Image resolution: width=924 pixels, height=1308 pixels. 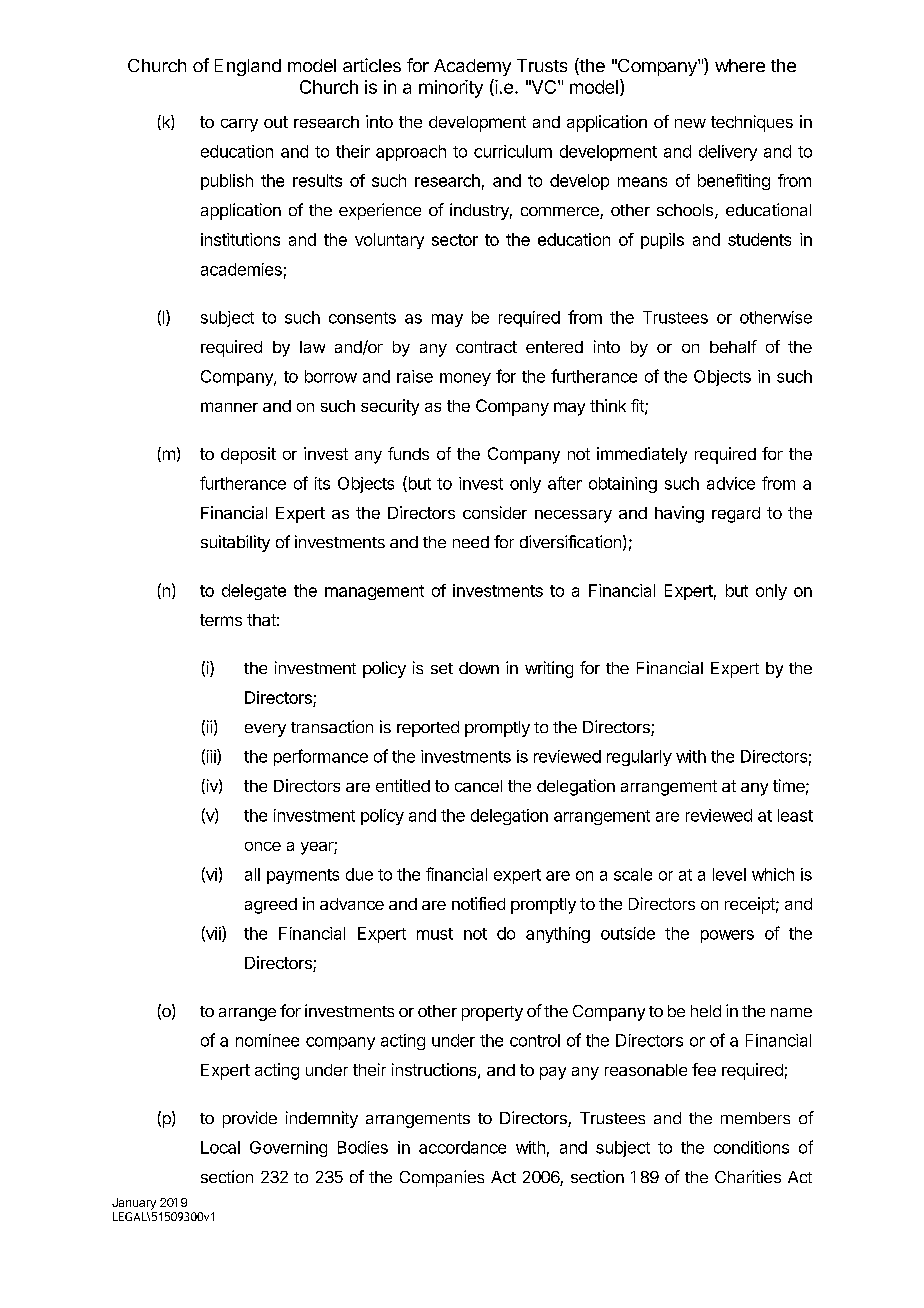 What do you see at coordinates (736, 515) in the screenshot?
I see `regard` at bounding box center [736, 515].
